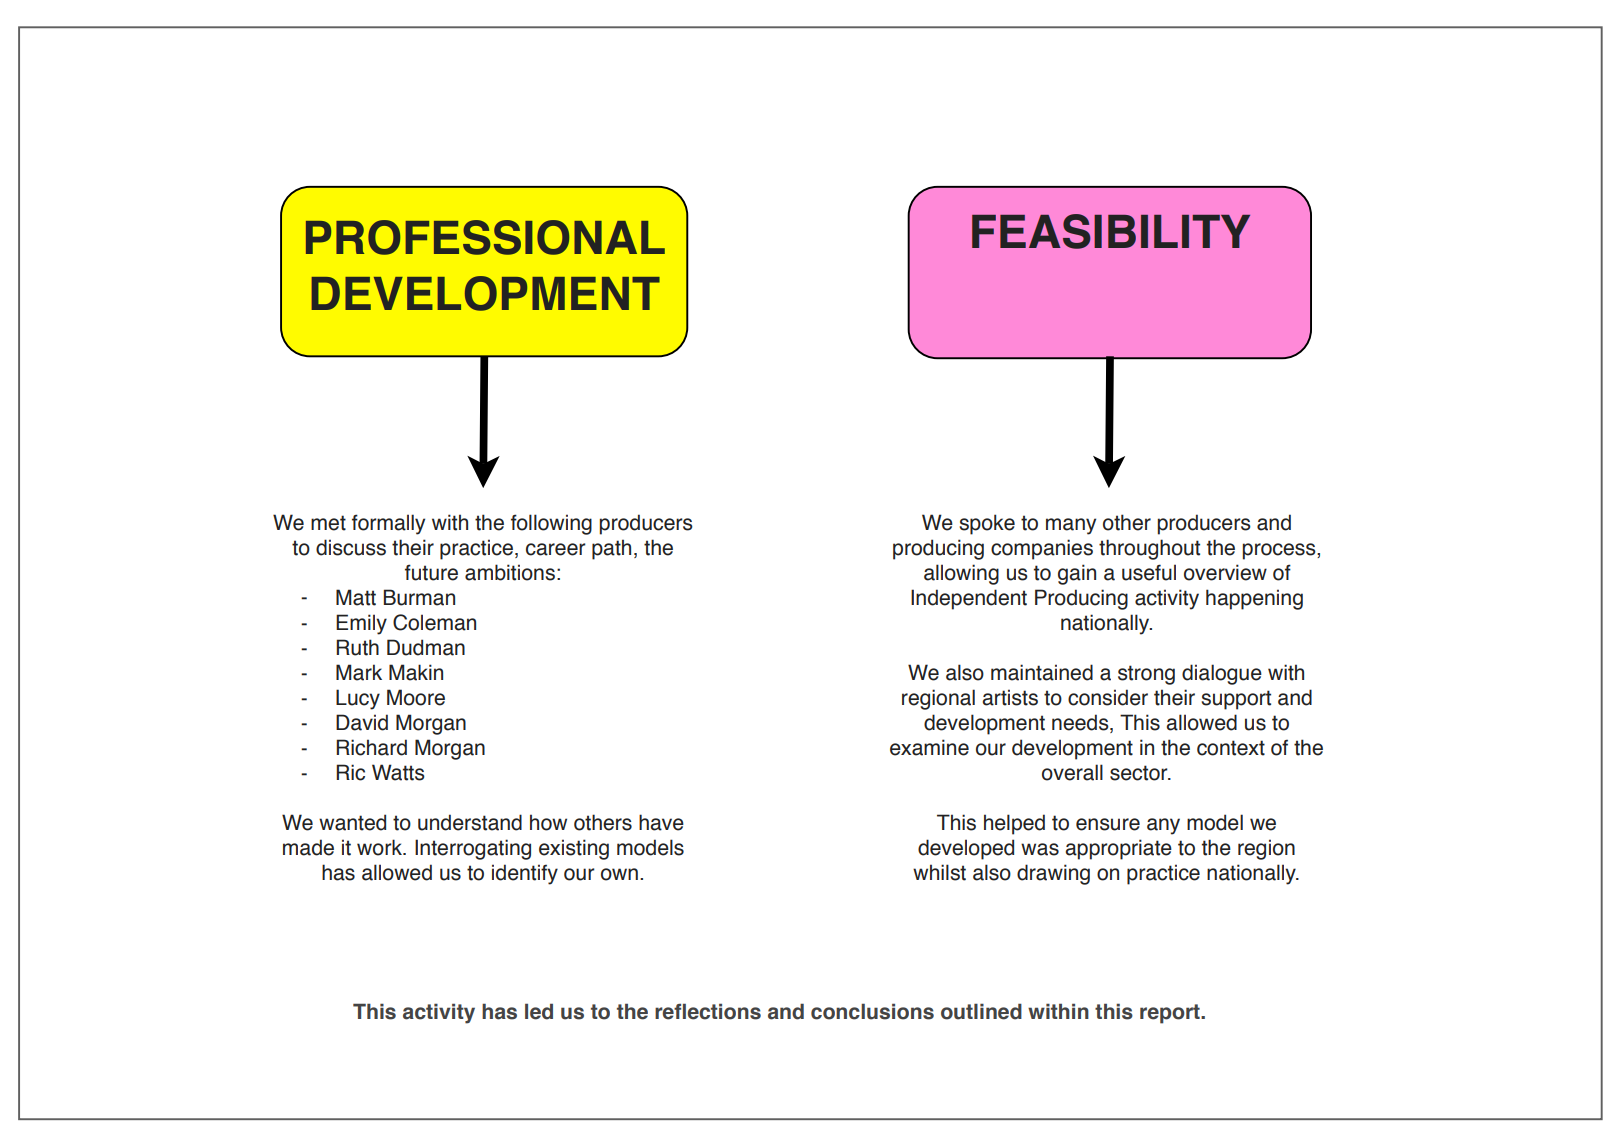 This screenshot has height=1146, width=1621. Describe the element at coordinates (539, 1011) in the screenshot. I see `led` at that location.
